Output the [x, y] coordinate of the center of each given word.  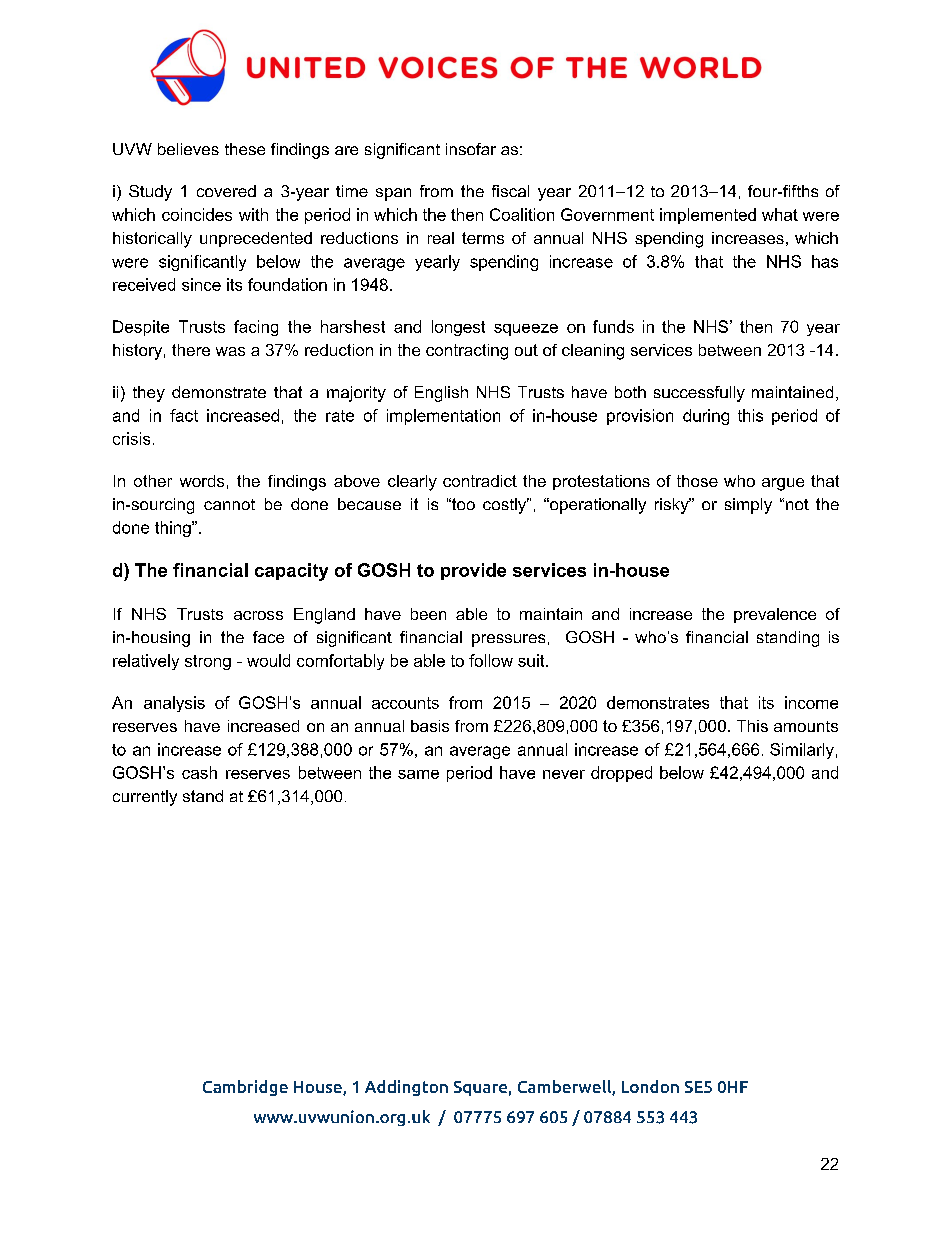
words [202, 481]
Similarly [802, 751]
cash [199, 772]
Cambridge [245, 1088]
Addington [406, 1088]
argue [783, 484]
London [650, 1086]
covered [226, 191]
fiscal [510, 191]
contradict [480, 481]
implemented [708, 216]
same [418, 774]
